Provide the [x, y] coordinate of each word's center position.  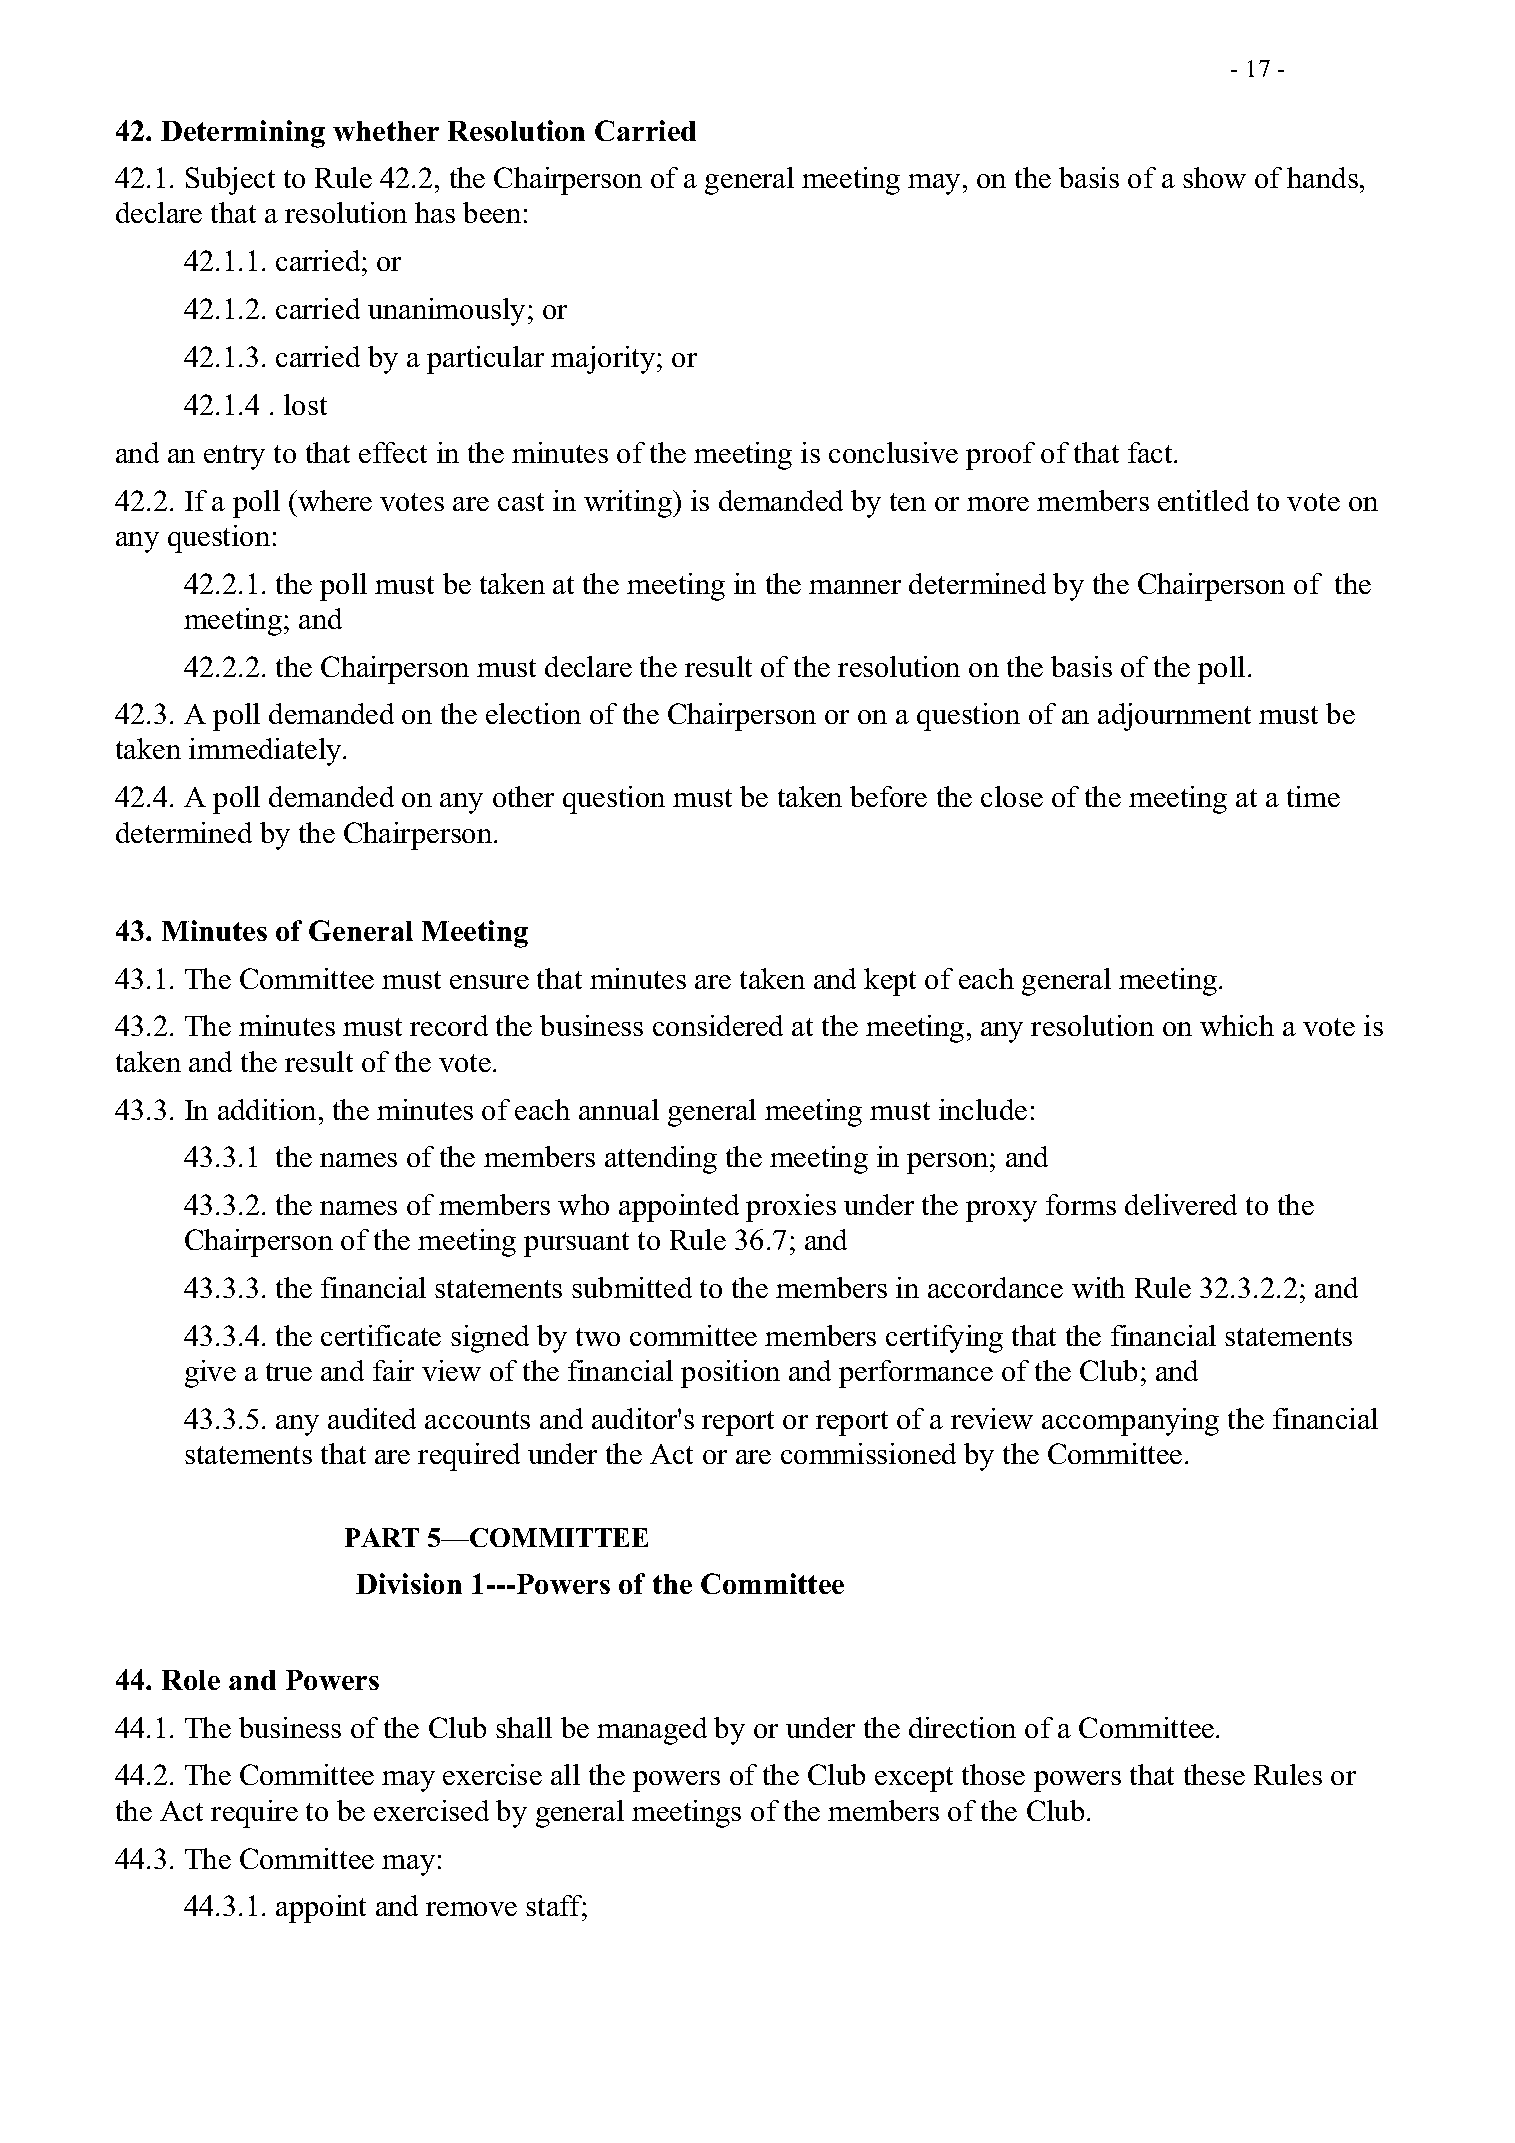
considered [718, 1025]
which [1237, 1025]
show [1214, 177]
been [492, 212]
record [449, 1025]
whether [386, 131]
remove [471, 1909]
